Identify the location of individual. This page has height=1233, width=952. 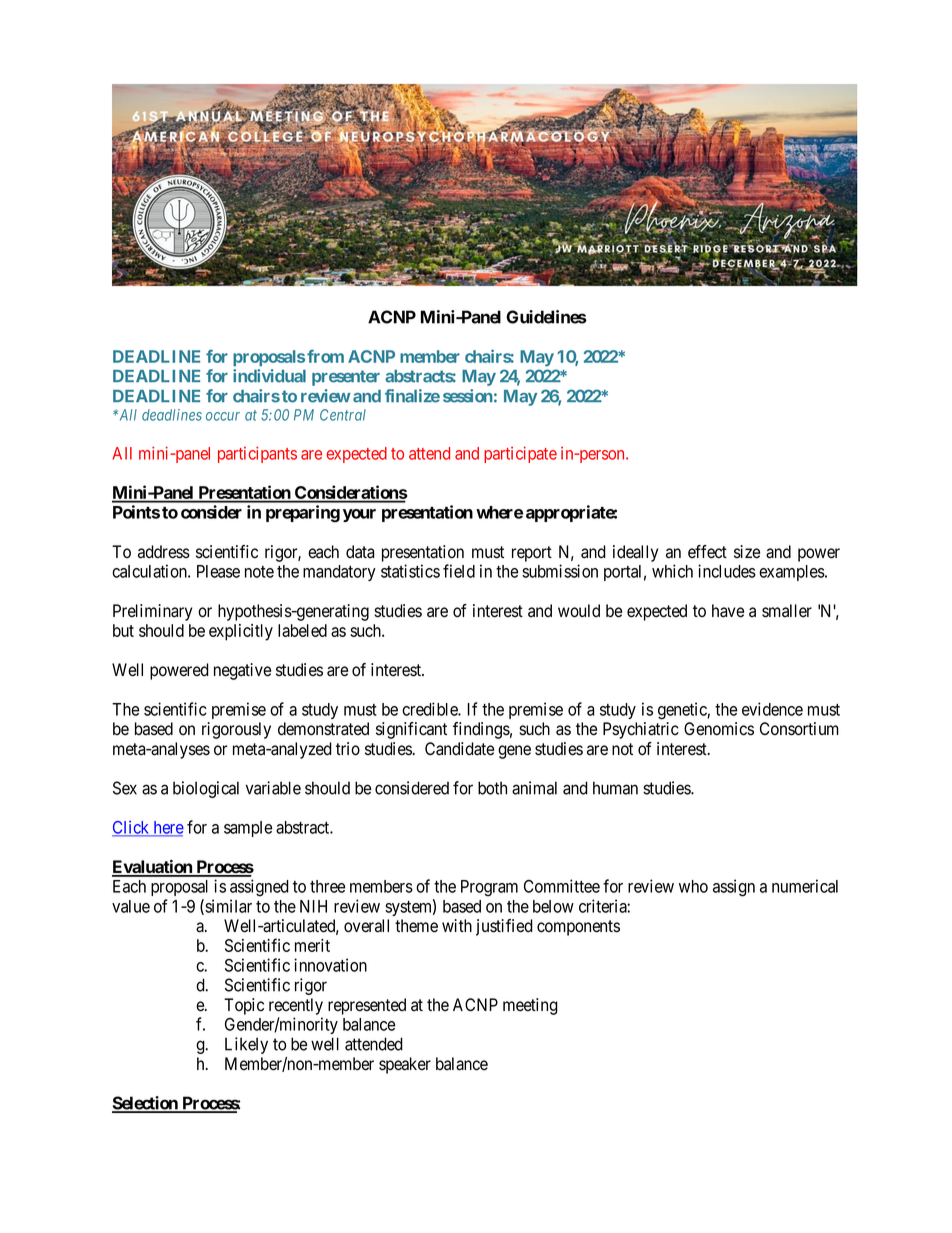
(269, 376).
